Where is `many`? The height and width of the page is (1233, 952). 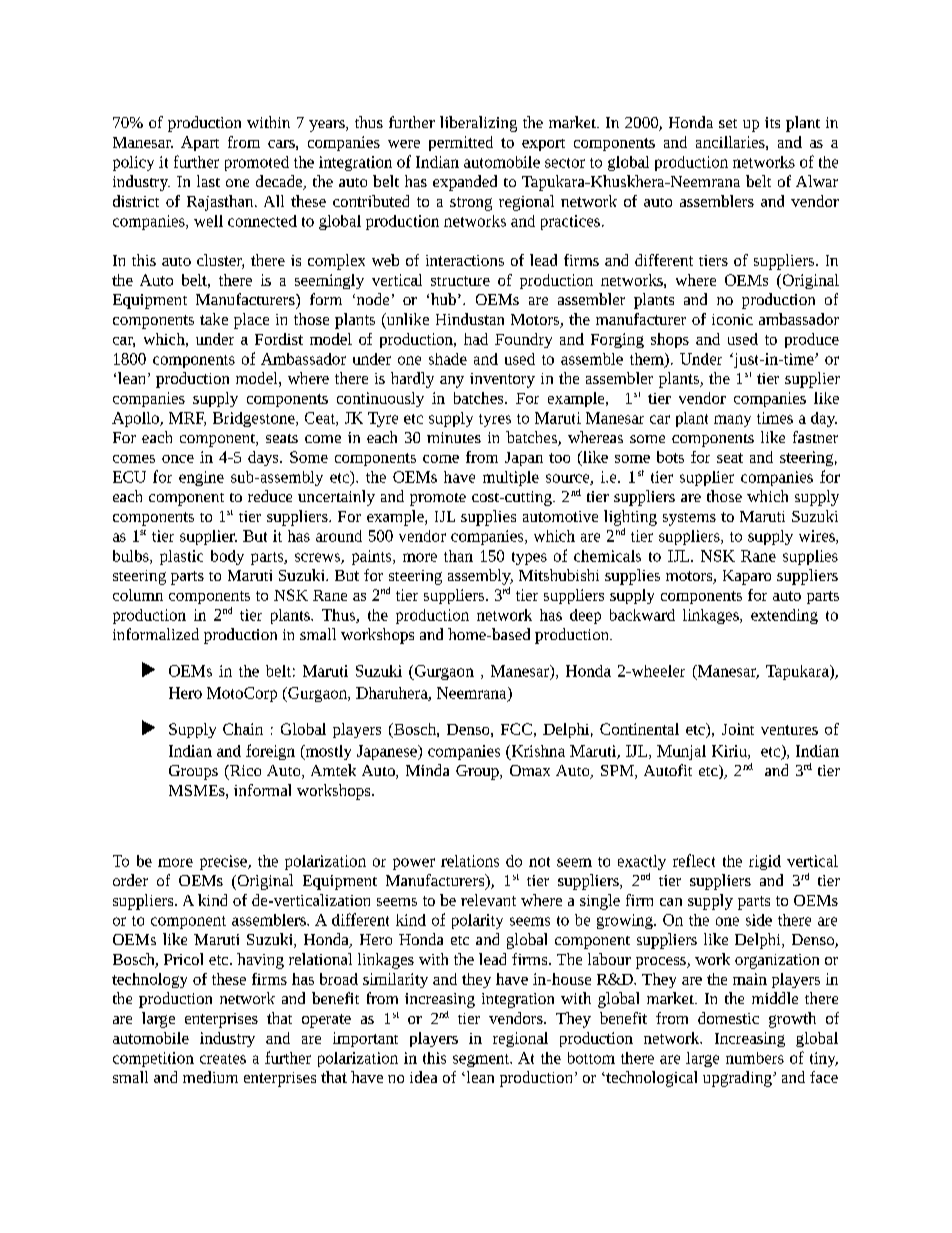 many is located at coordinates (732, 421).
